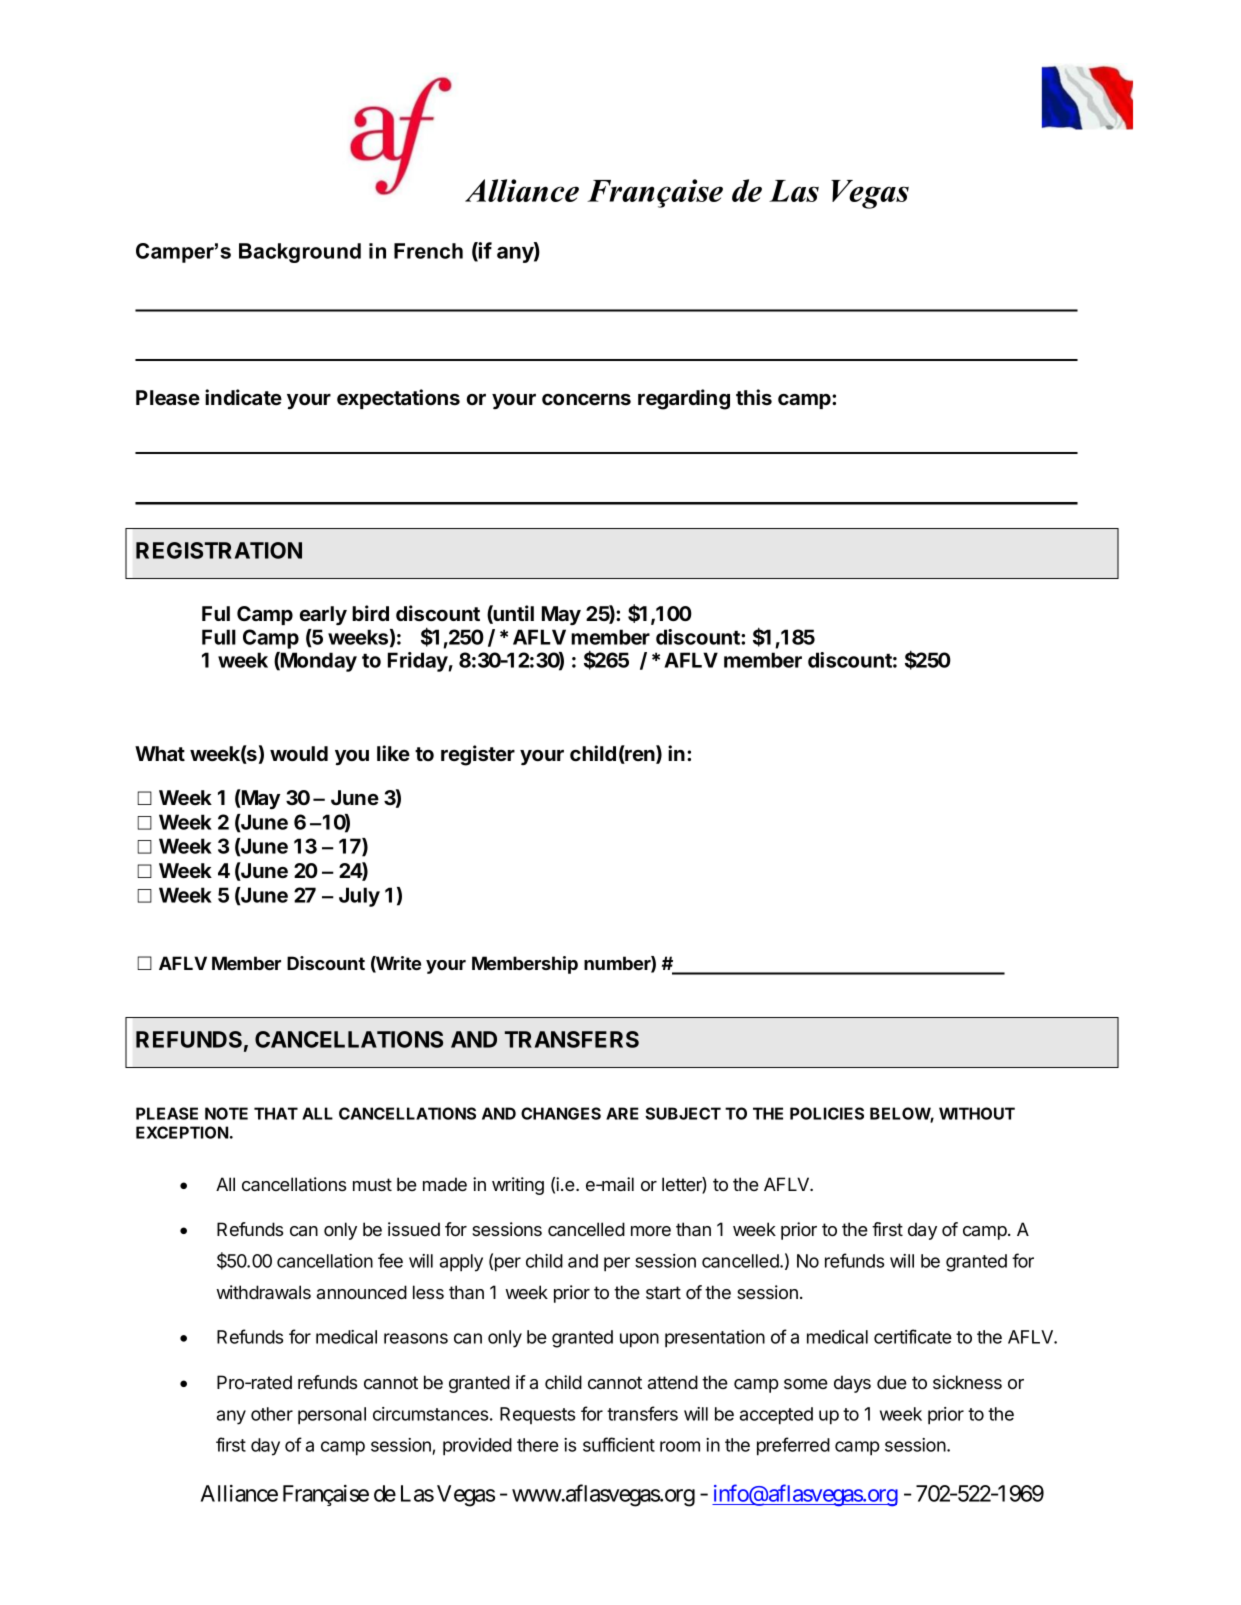 Image resolution: width=1241 pixels, height=1605 pixels. Describe the element at coordinates (300, 253) in the page. I see `Background` at that location.
